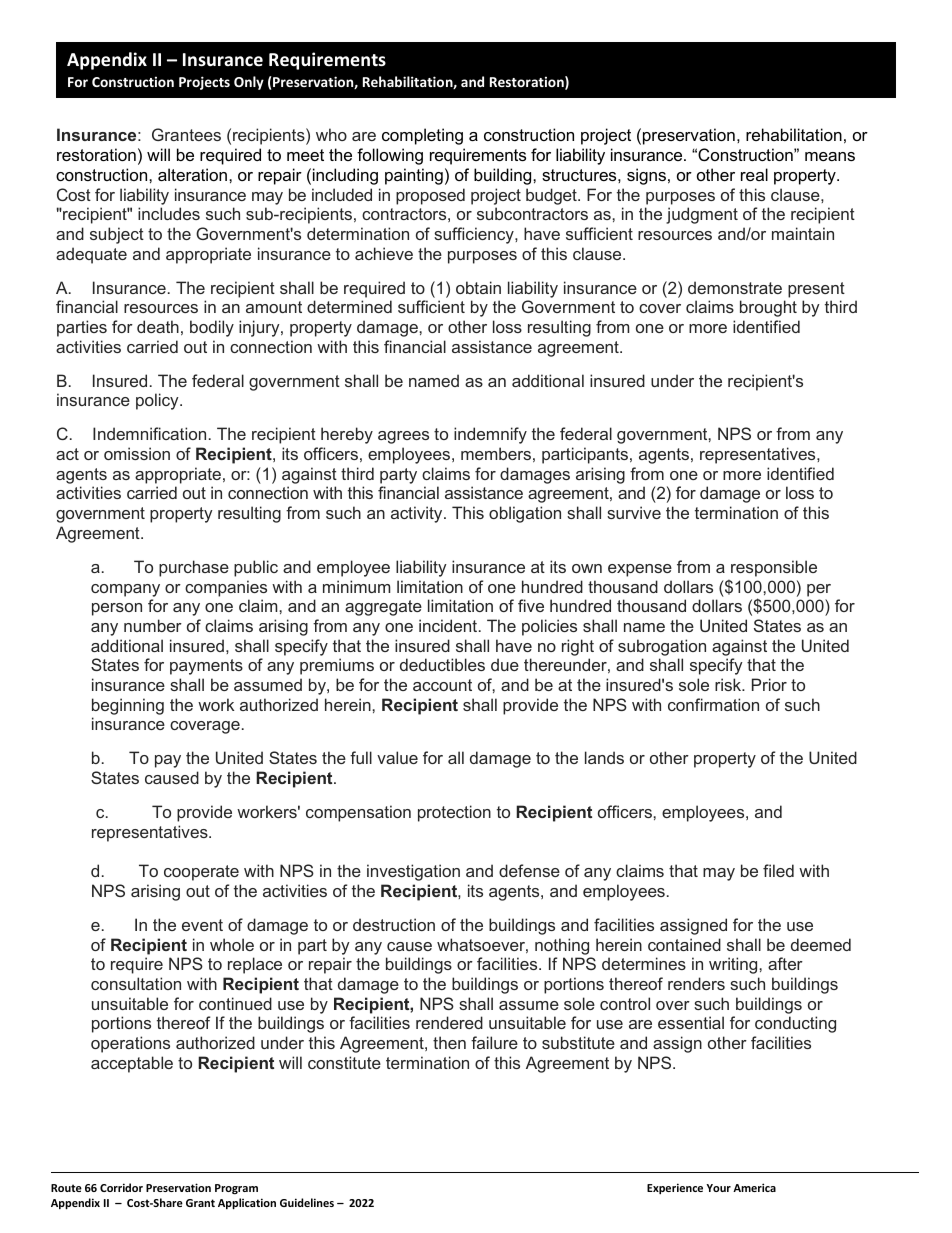 This screenshot has width=952, height=1233. I want to click on brought, so click(768, 308).
